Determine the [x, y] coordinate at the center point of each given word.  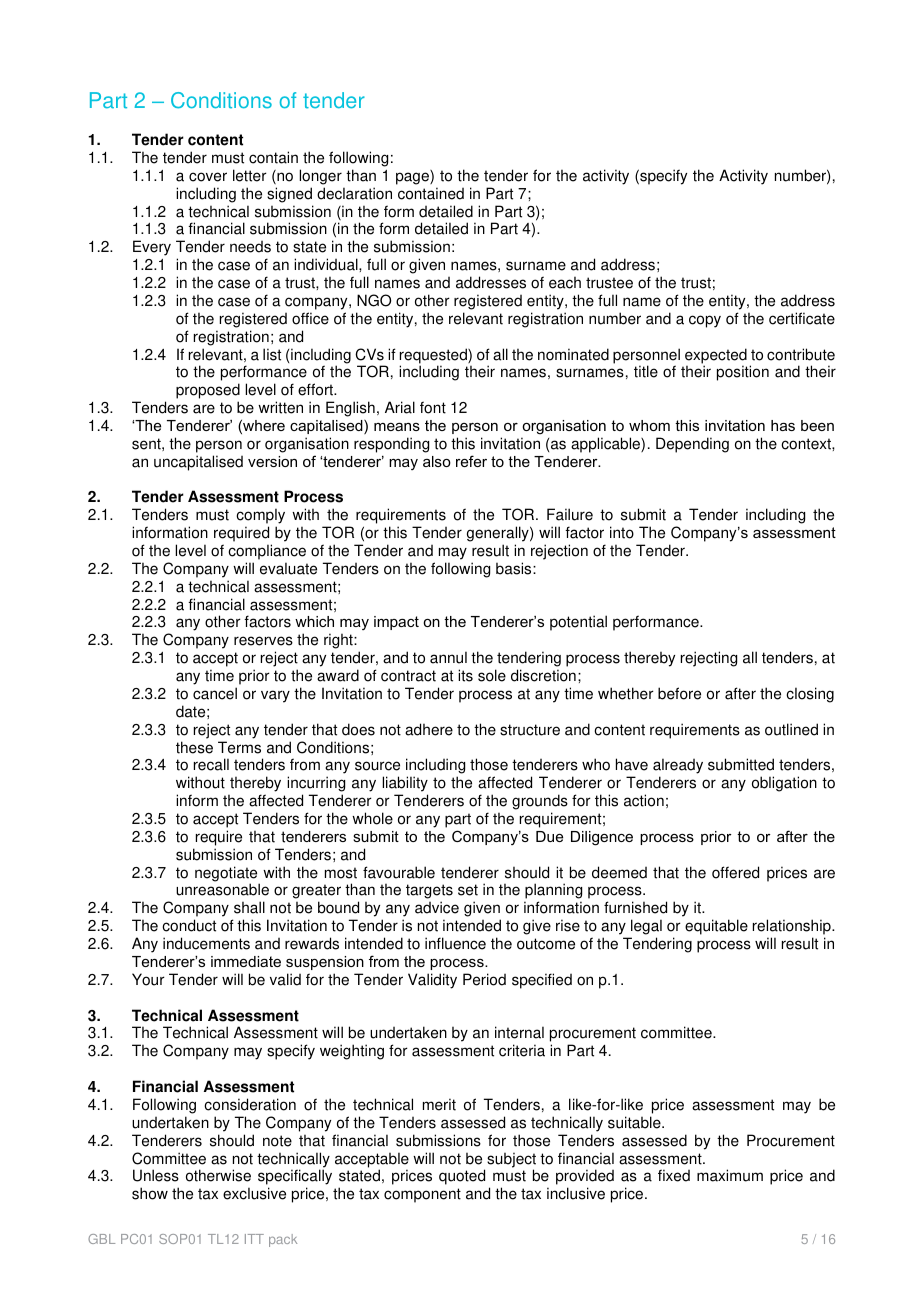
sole [492, 675]
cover [208, 177]
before [679, 693]
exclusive [254, 1193]
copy [705, 321]
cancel [215, 693]
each [565, 283]
